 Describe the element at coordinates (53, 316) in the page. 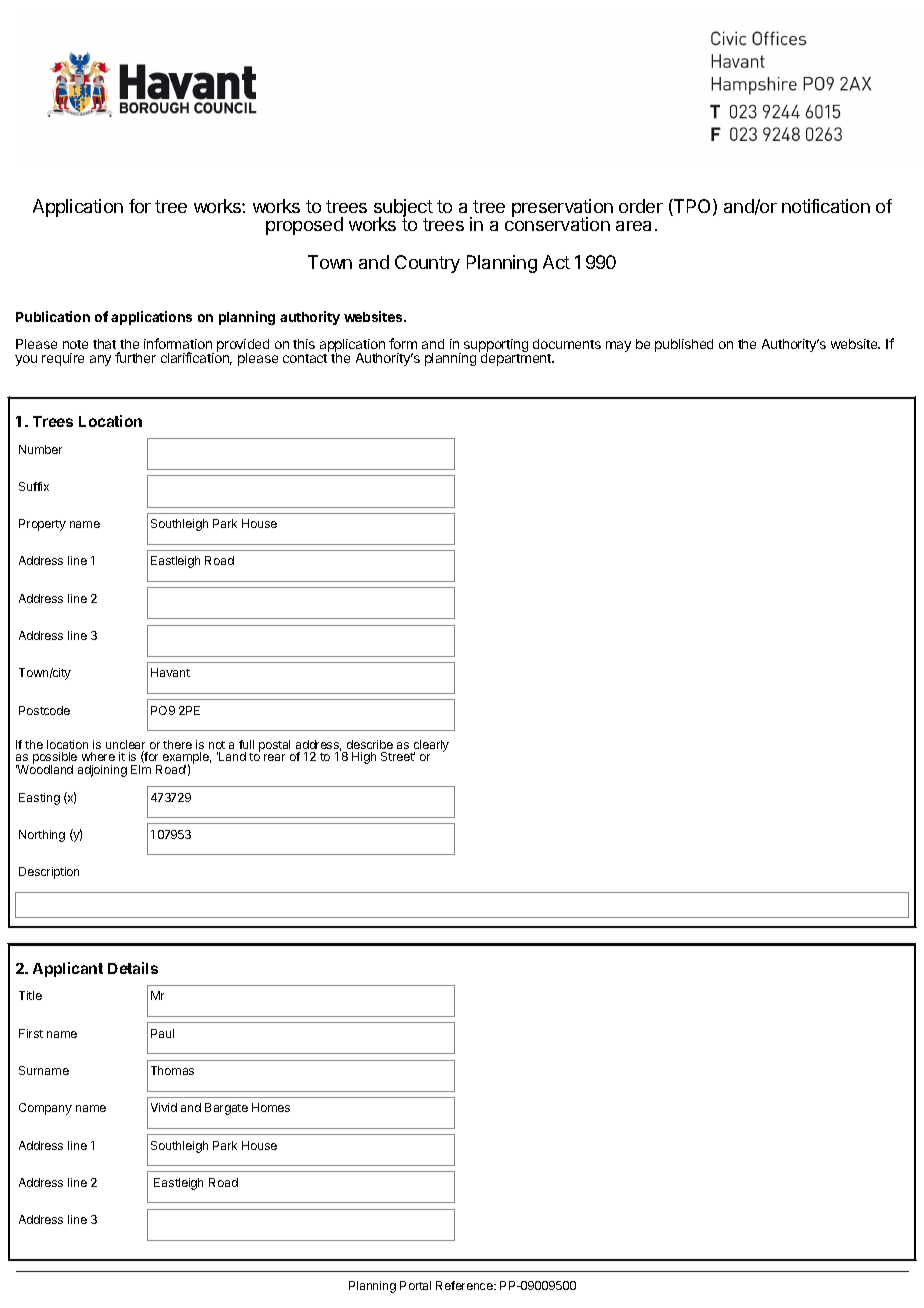

I see `Publication` at that location.
